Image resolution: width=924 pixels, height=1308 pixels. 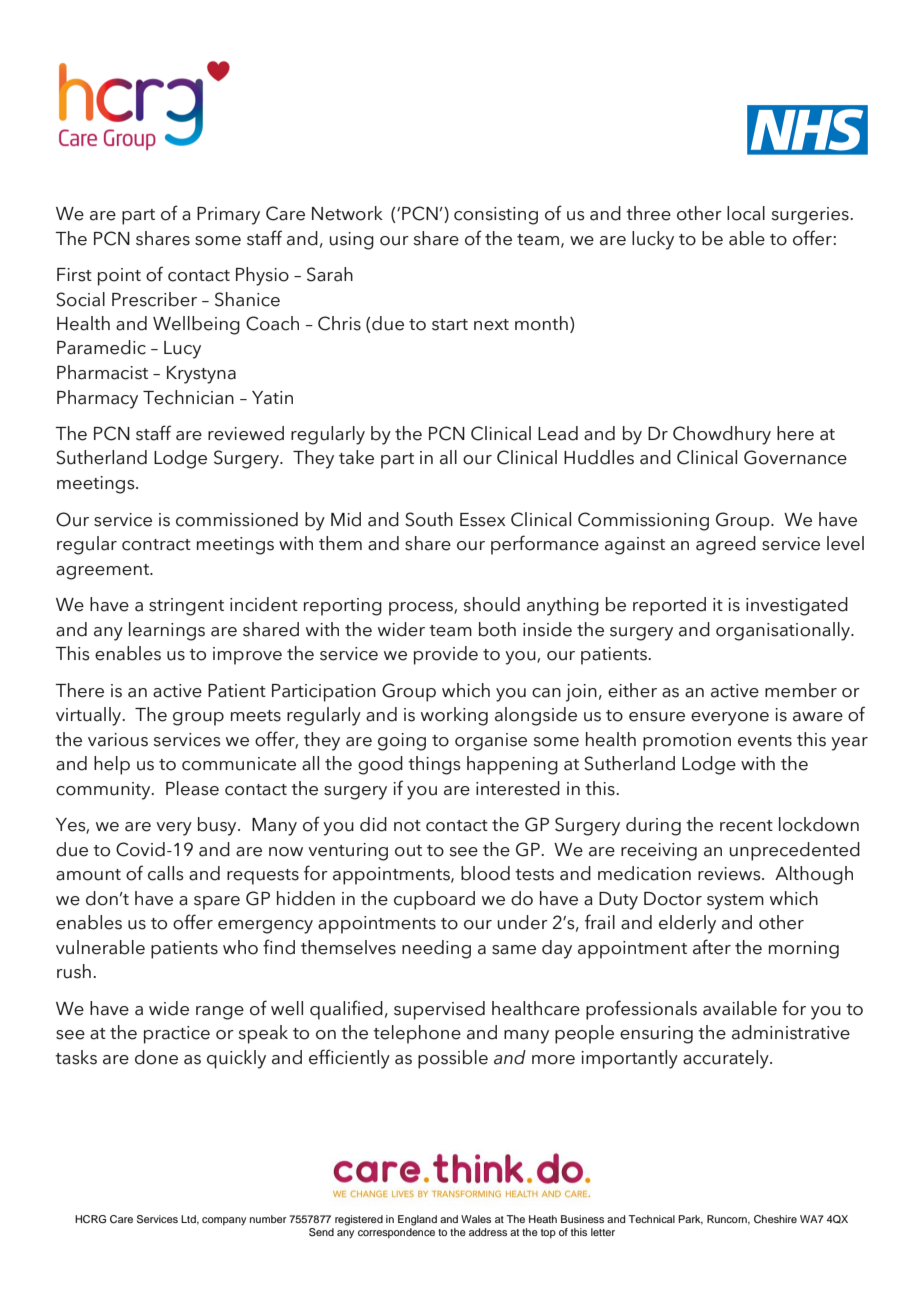 What do you see at coordinates (476, 1219) in the screenshot?
I see `Wales` at bounding box center [476, 1219].
